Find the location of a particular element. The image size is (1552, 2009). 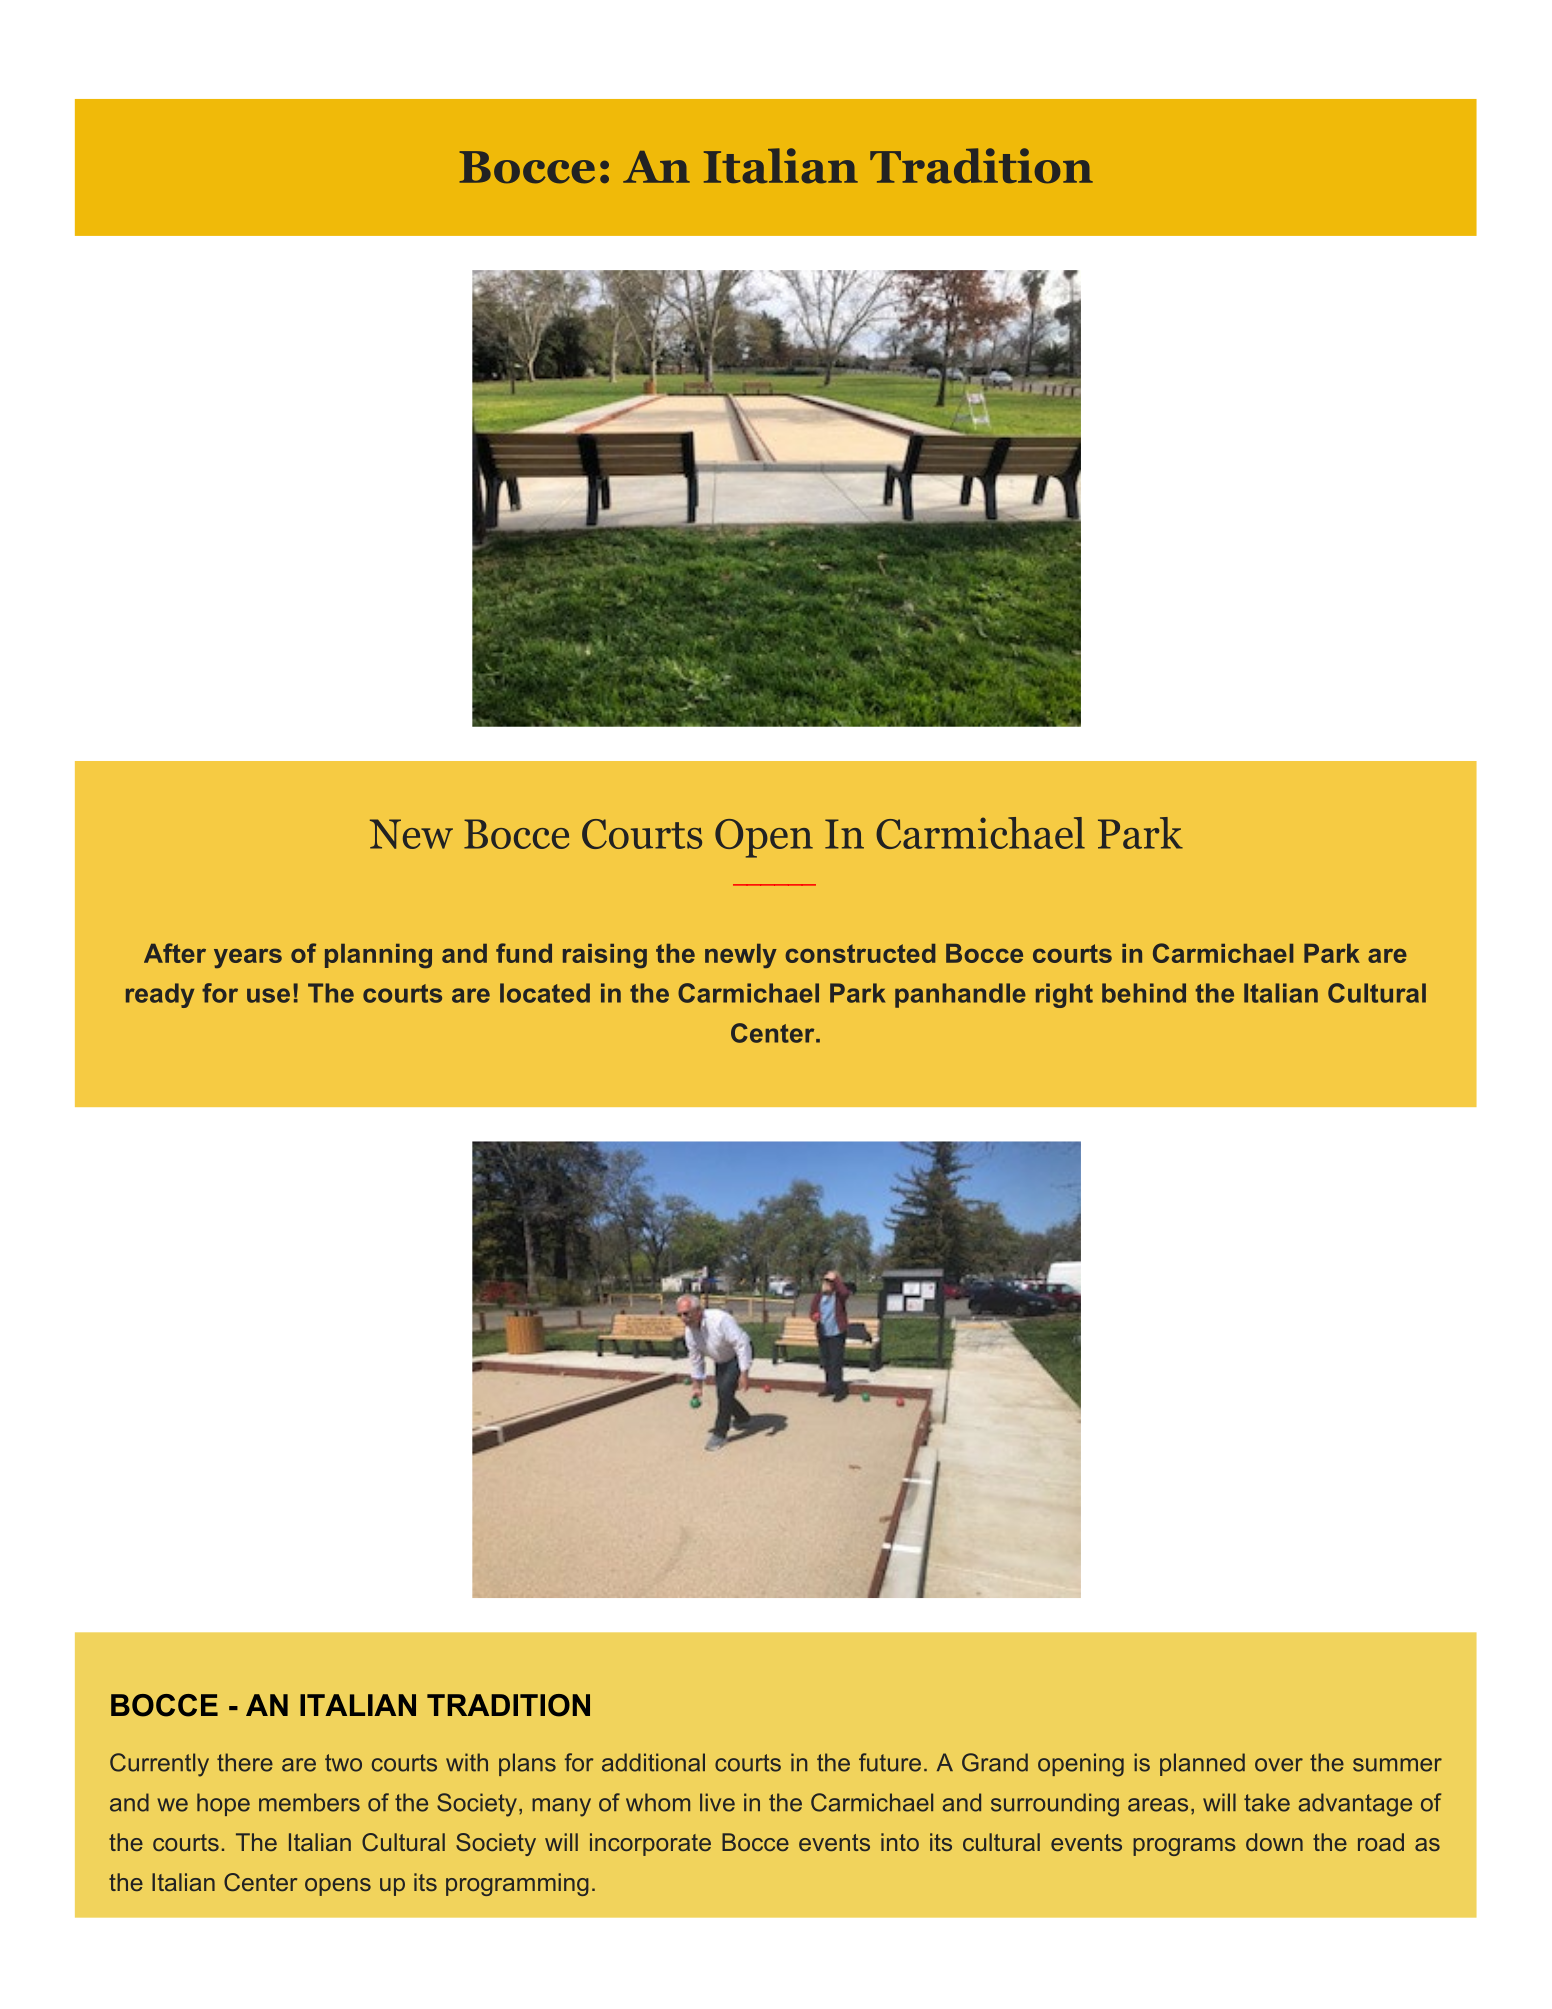

use is located at coordinates (268, 995).
